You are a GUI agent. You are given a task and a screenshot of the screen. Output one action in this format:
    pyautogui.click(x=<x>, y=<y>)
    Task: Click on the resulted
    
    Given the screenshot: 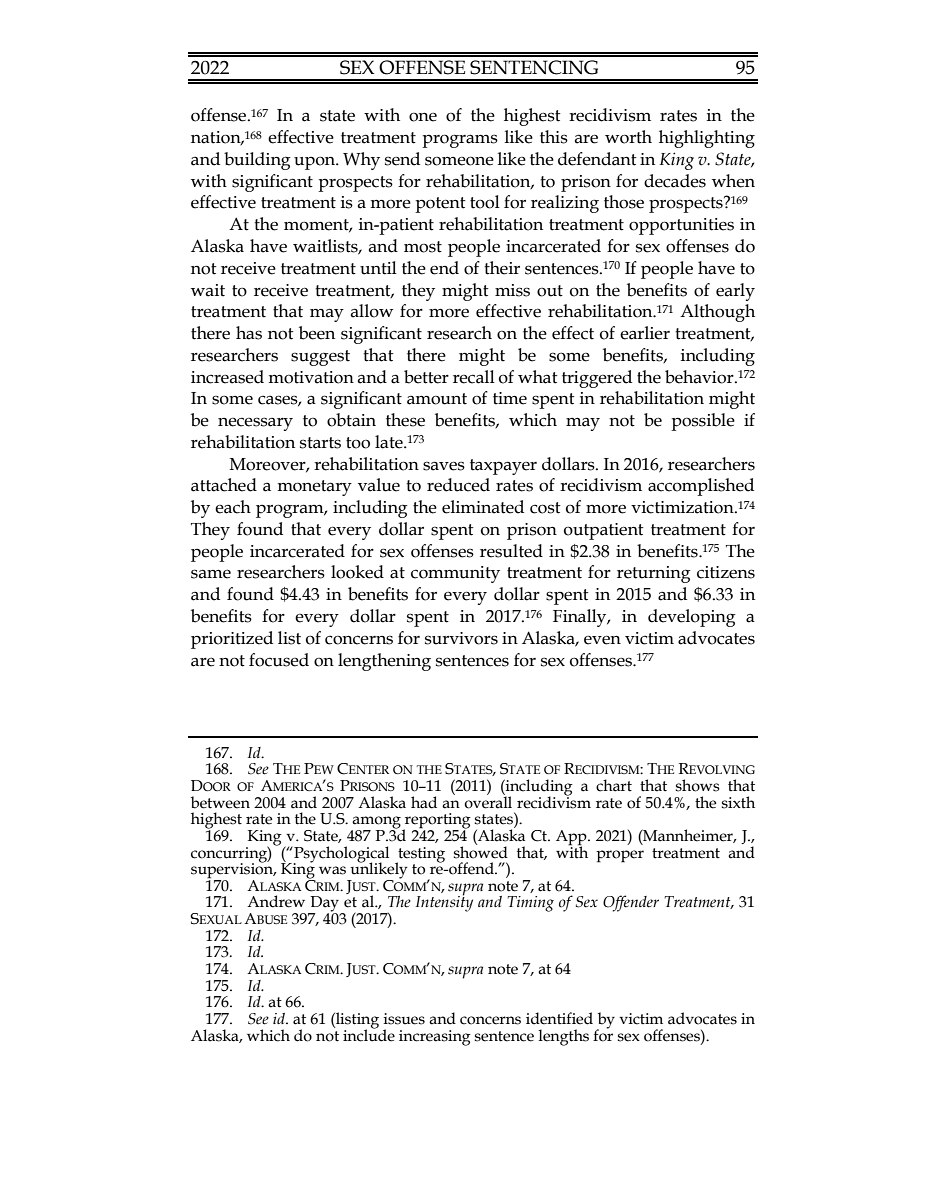 What is the action you would take?
    pyautogui.click(x=511, y=551)
